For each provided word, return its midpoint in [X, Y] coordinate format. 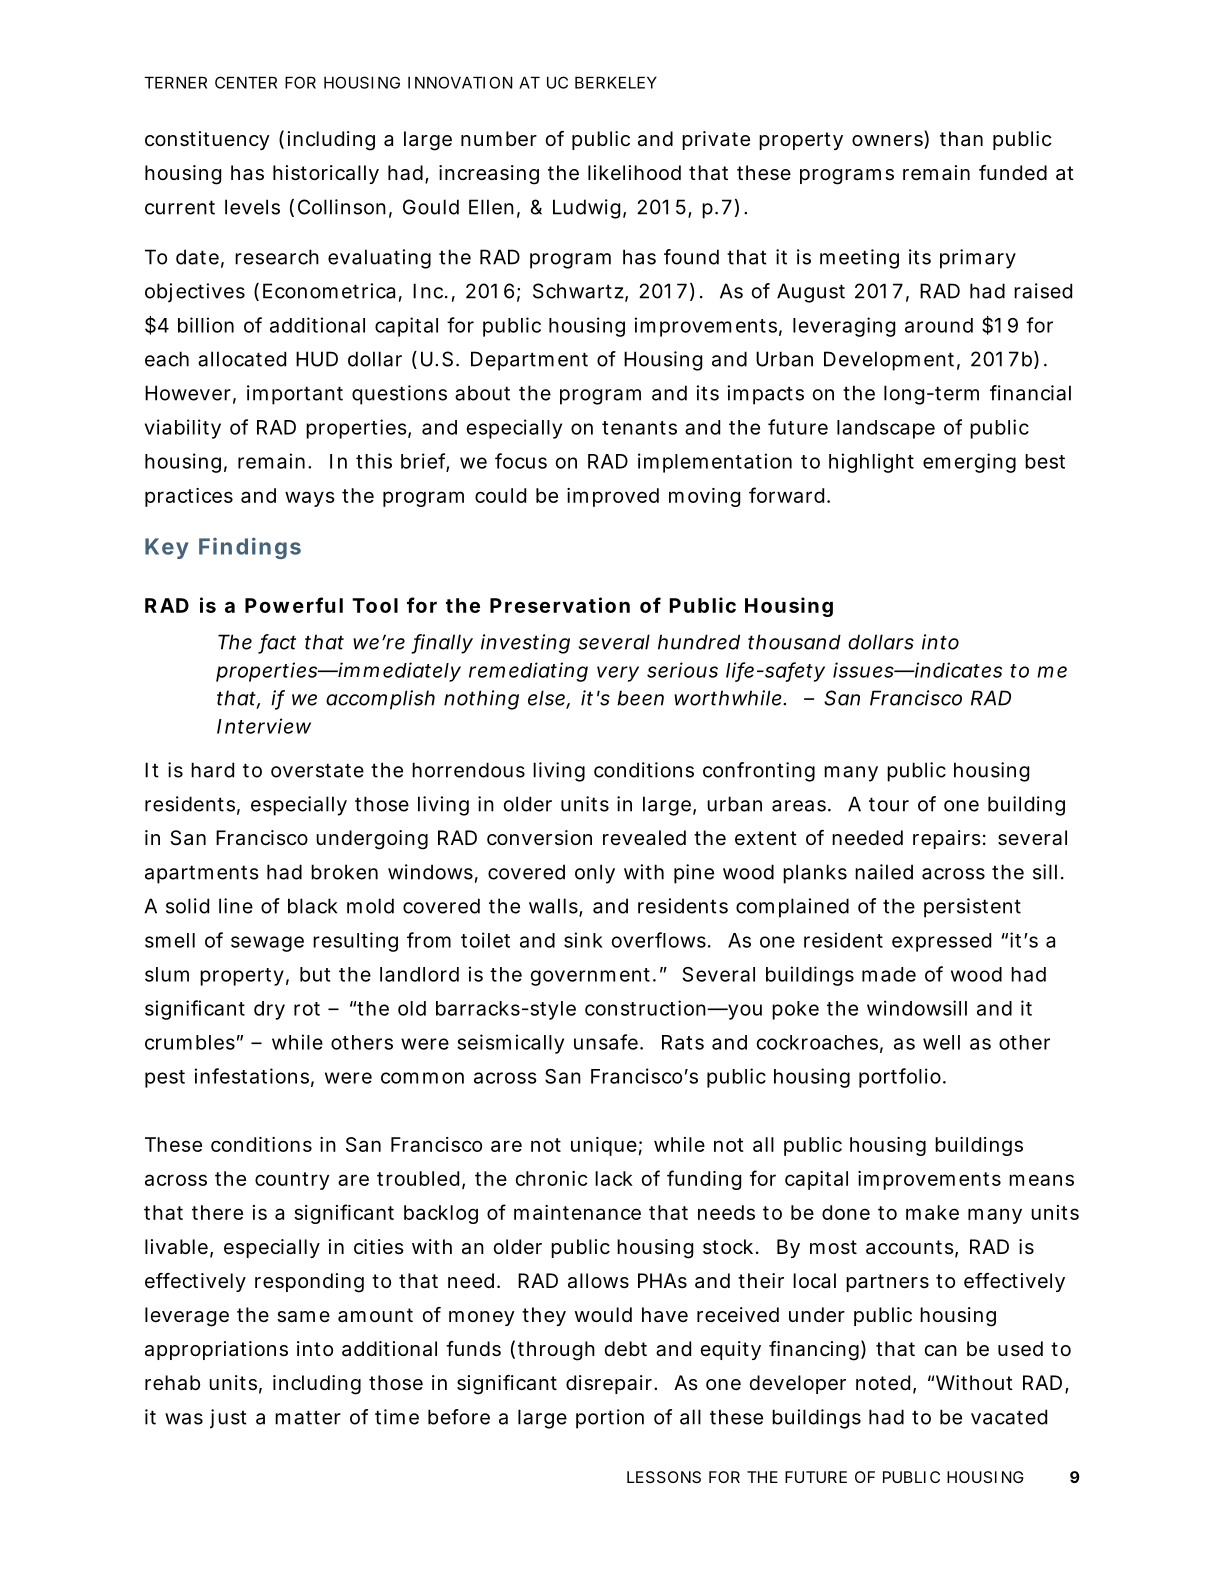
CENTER [246, 82]
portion [610, 1419]
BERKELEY [616, 82]
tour [889, 804]
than [961, 139]
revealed [644, 838]
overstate [317, 770]
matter [308, 1417]
